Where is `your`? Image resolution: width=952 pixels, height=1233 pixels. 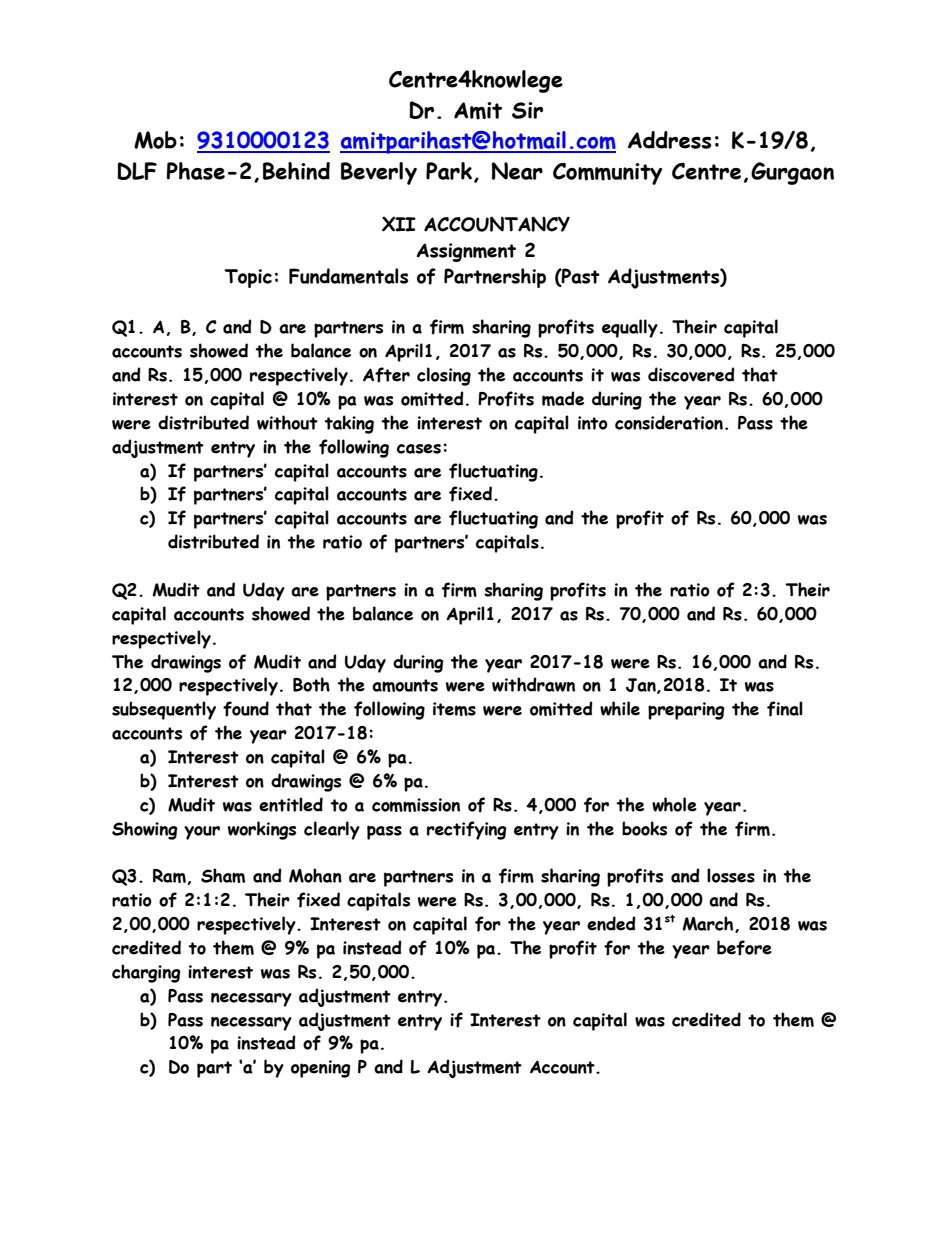
your is located at coordinates (202, 833).
